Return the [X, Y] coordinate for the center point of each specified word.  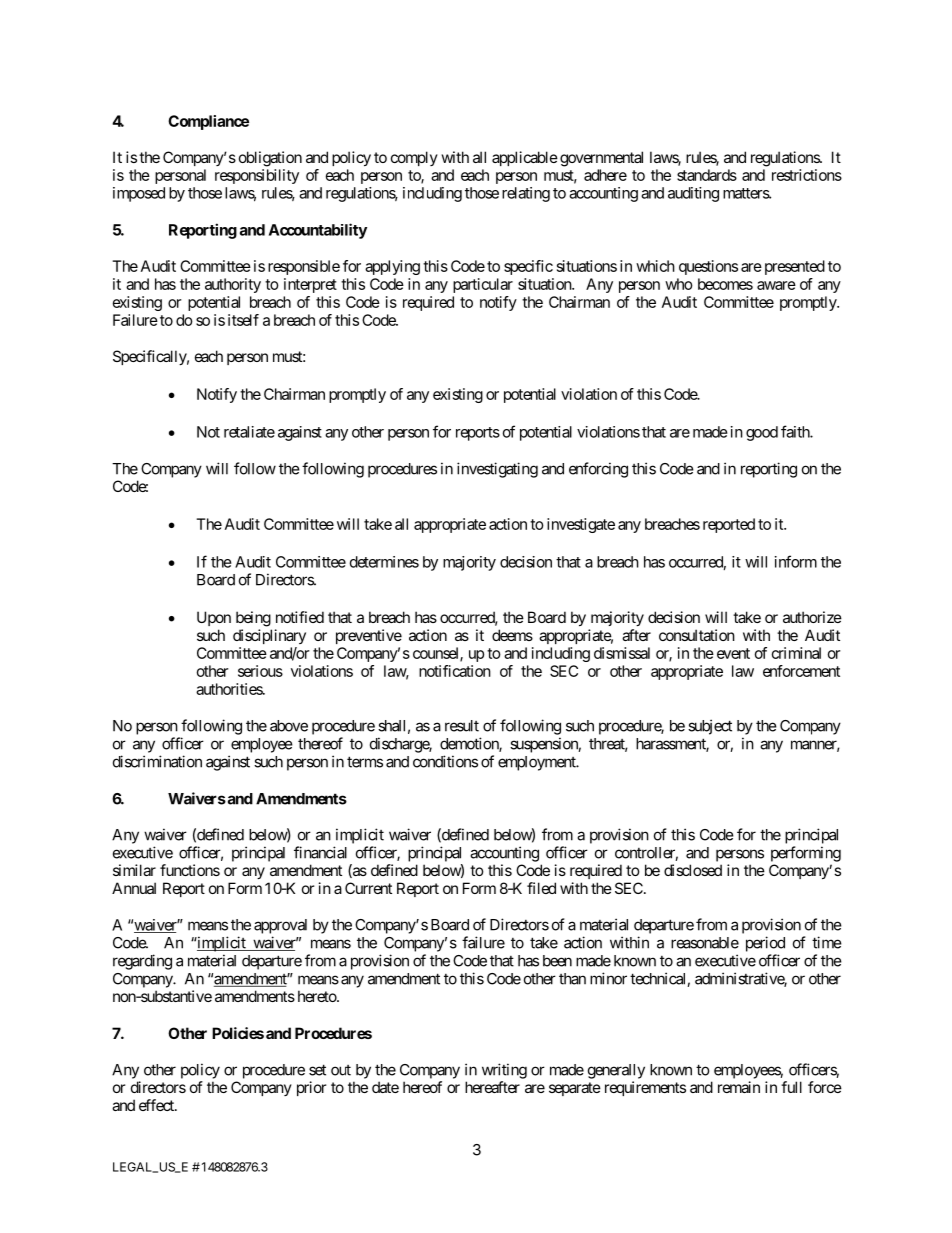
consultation [697, 635]
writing [504, 1071]
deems [512, 635]
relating [526, 194]
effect [157, 1105]
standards [707, 175]
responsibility [257, 176]
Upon [214, 618]
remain [739, 1087]
